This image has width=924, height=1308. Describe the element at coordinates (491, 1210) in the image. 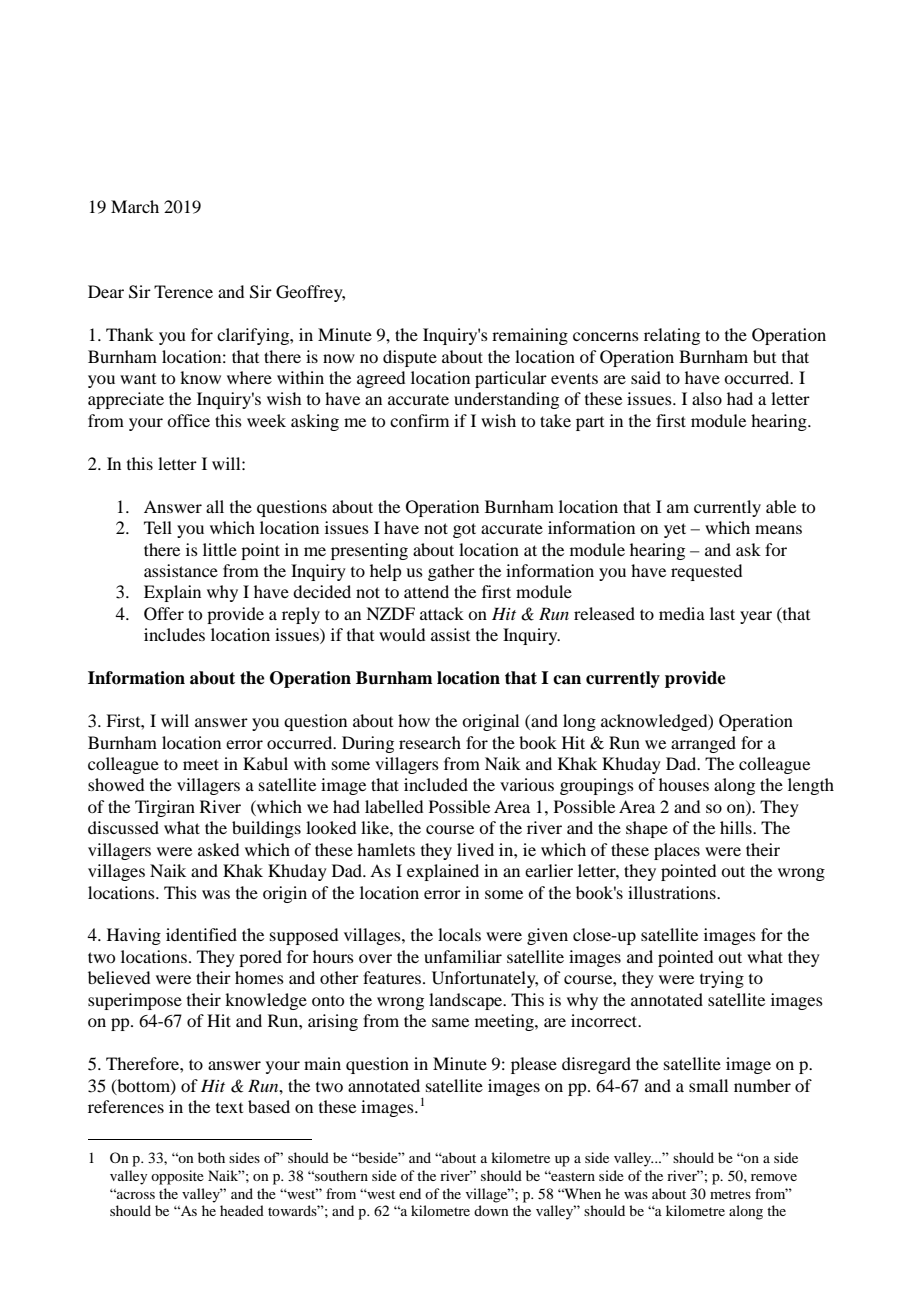

I see `down` at that location.
